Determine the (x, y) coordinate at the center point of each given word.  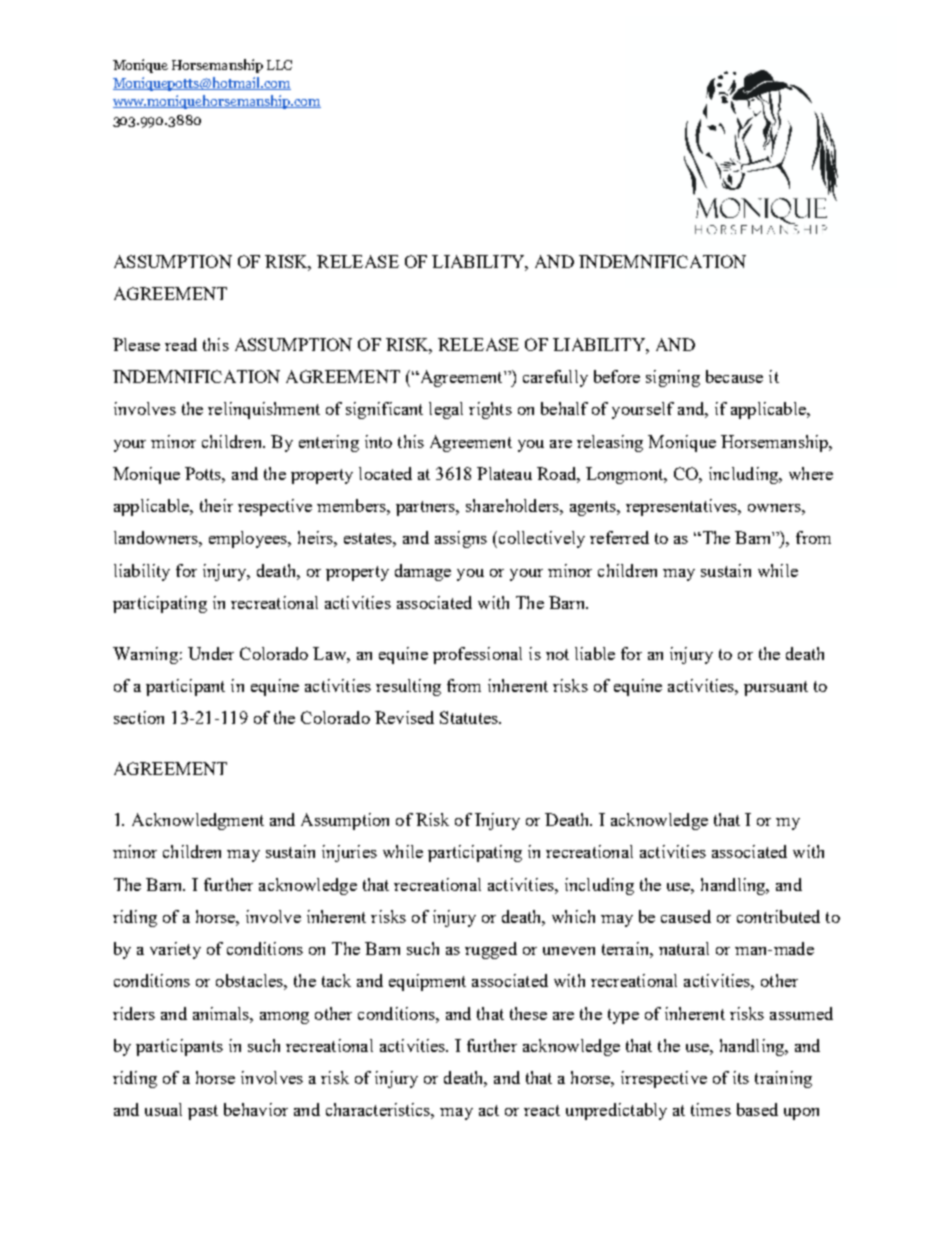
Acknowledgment (198, 821)
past (203, 1112)
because (734, 376)
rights (490, 410)
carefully (555, 378)
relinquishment (264, 410)
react (542, 1110)
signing (673, 378)
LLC (279, 65)
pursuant (776, 688)
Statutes (470, 717)
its (741, 1077)
